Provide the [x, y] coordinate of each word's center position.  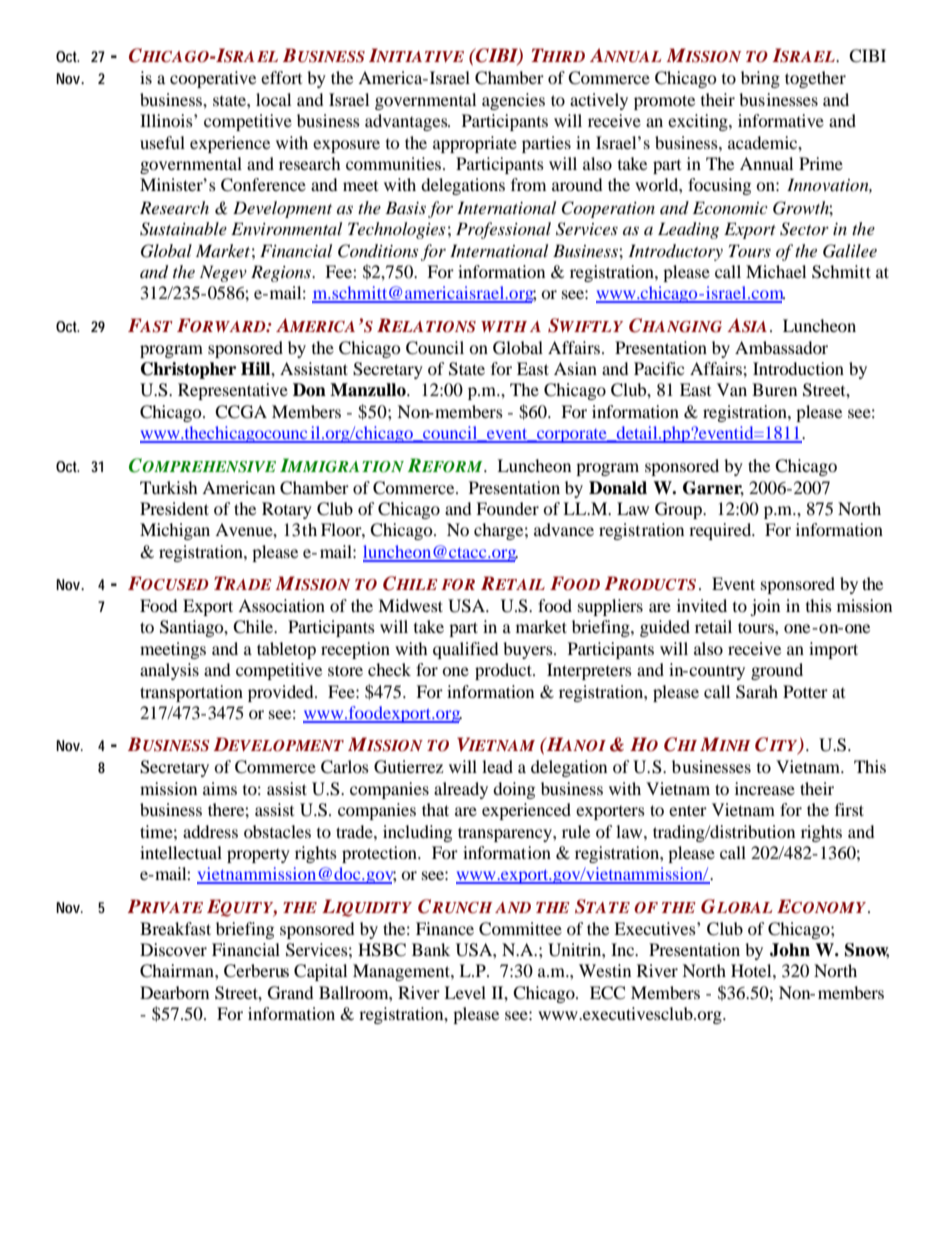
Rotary [287, 510]
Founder [507, 508]
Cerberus [256, 971]
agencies [513, 101]
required [721, 531]
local [273, 99]
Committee [520, 929]
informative [781, 120]
